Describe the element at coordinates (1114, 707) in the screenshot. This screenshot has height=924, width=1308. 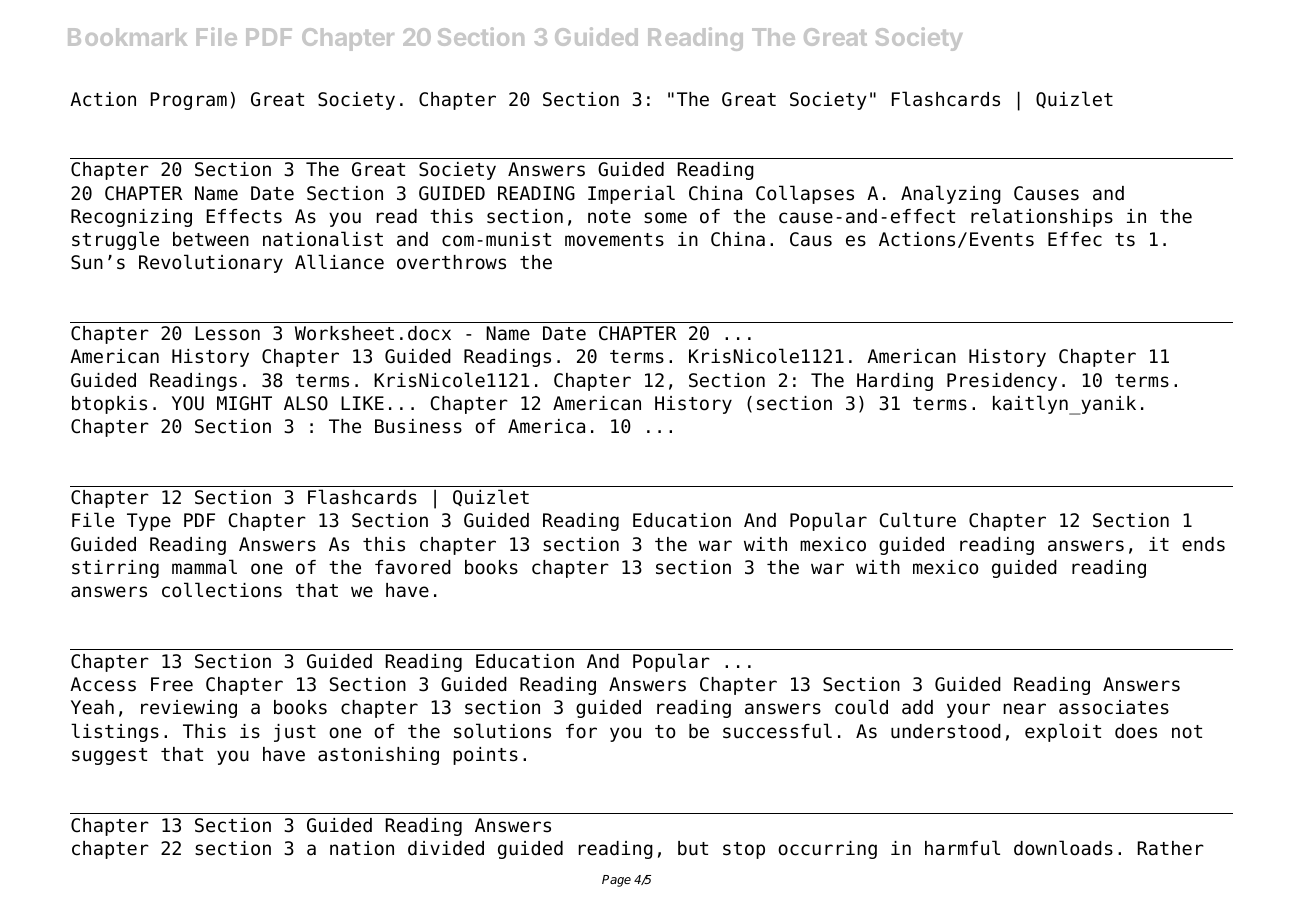
I see `associates` at that location.
